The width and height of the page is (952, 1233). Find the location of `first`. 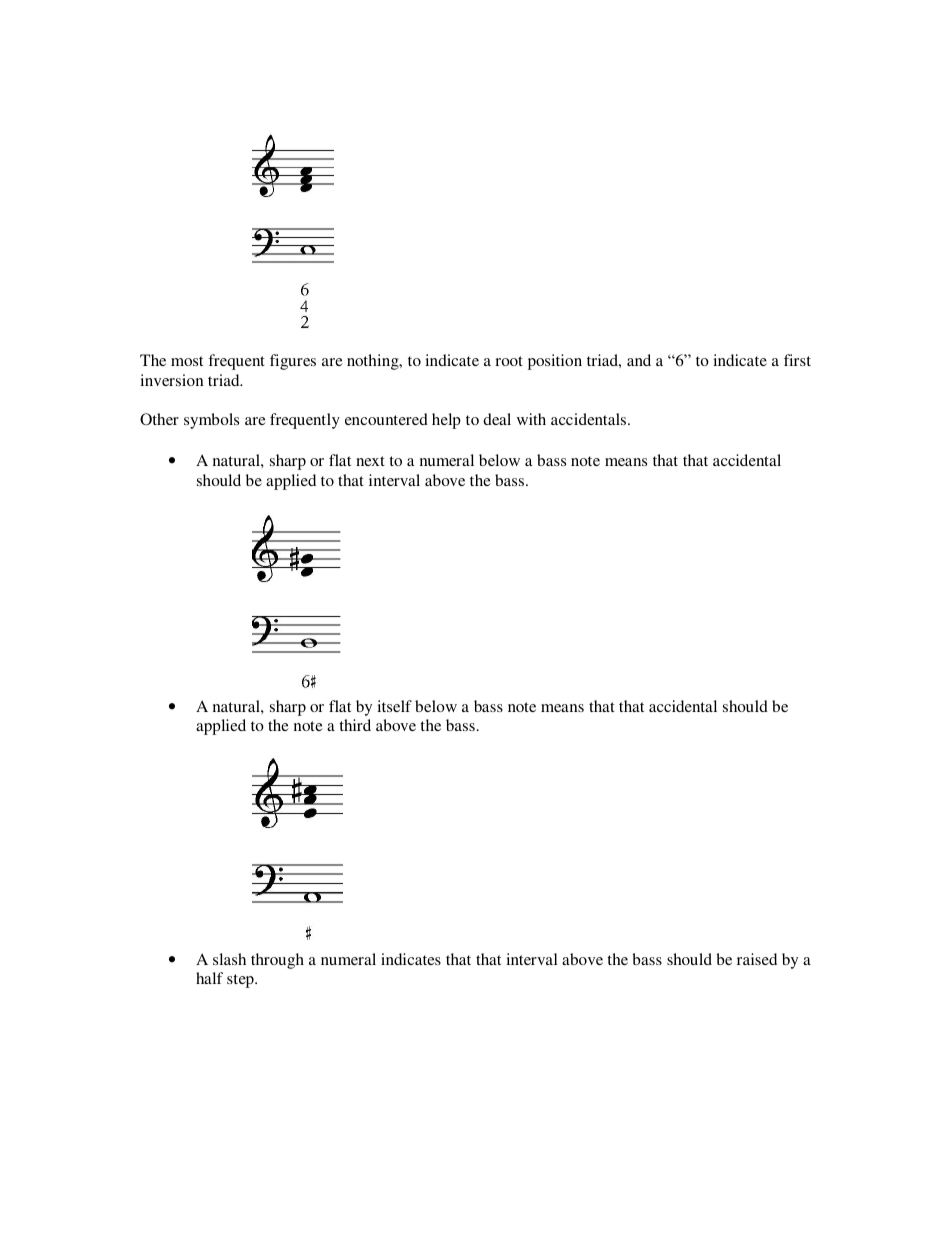

first is located at coordinates (797, 360).
